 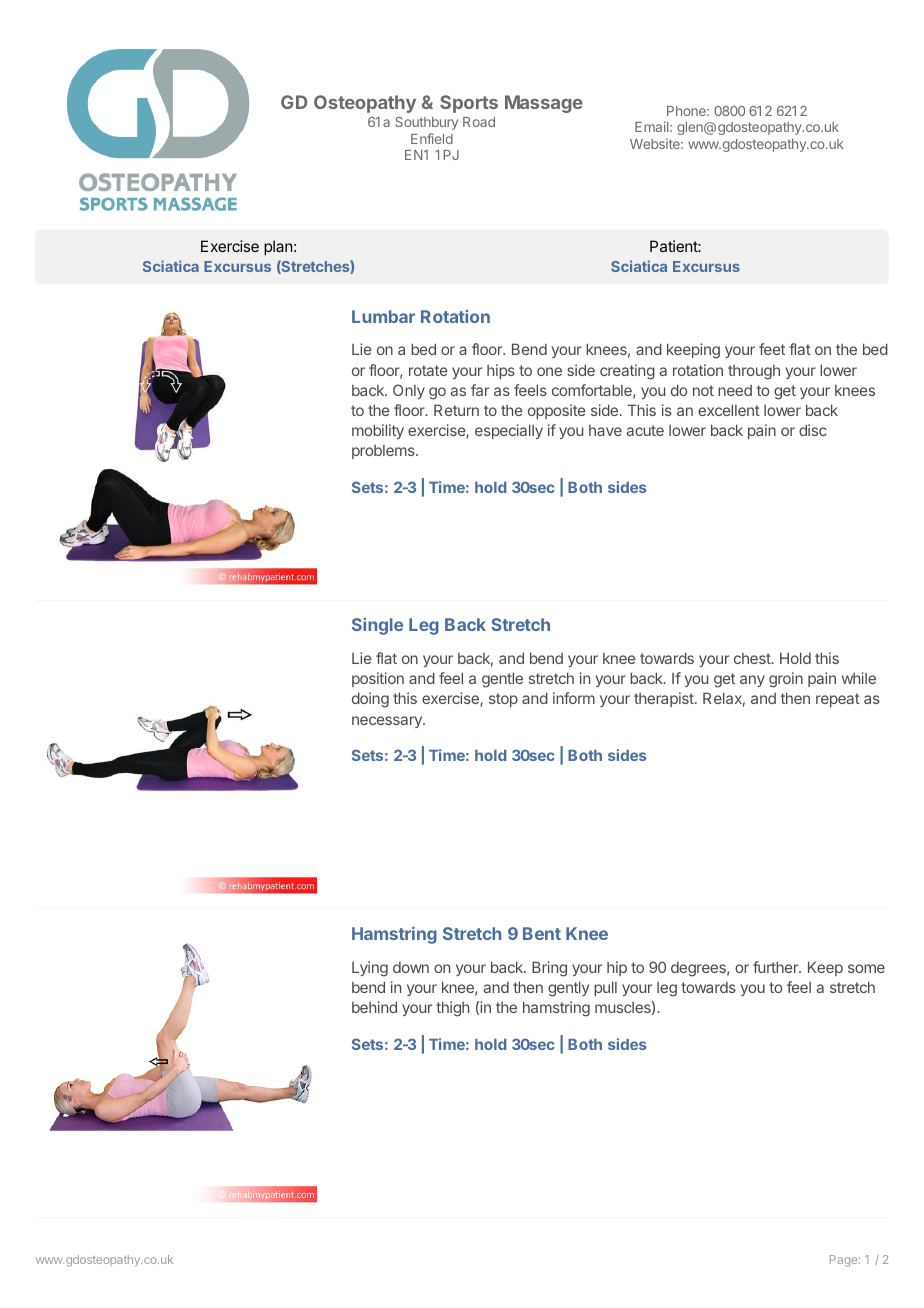 What do you see at coordinates (568, 989) in the screenshot?
I see `gently` at bounding box center [568, 989].
